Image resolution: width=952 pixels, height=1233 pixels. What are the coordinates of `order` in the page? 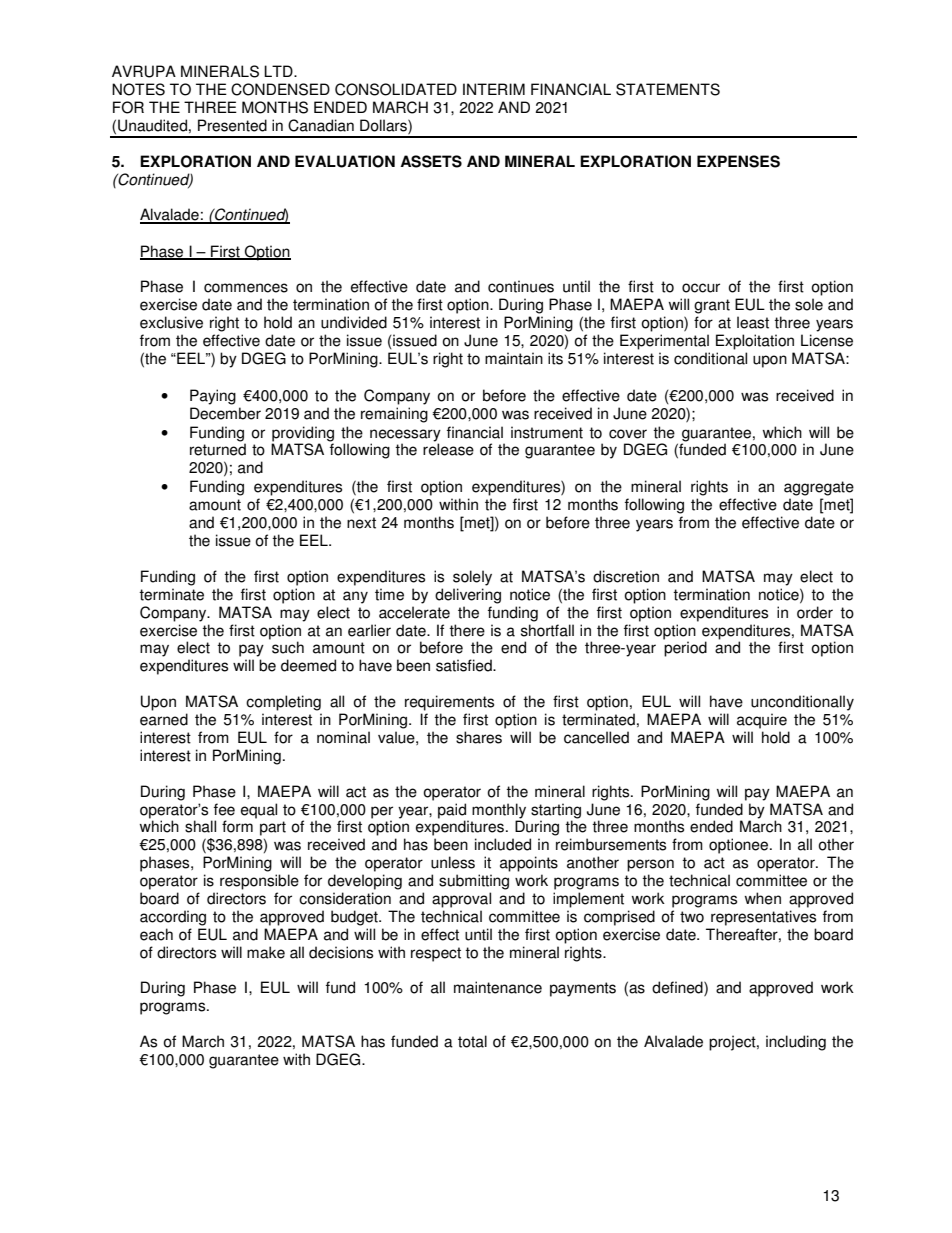 It's located at (815, 612).
